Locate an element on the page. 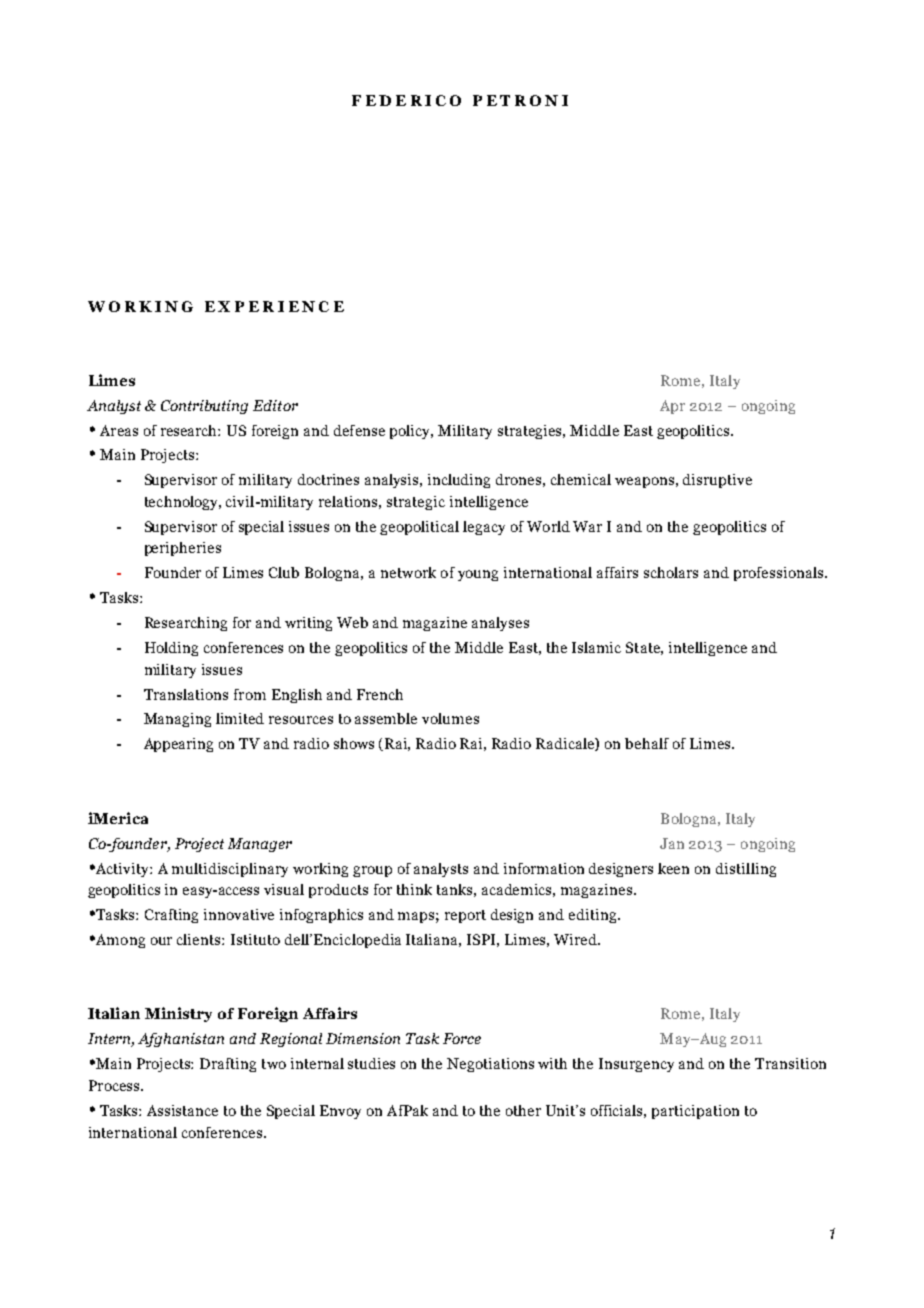  Assistance is located at coordinates (182, 1110).
